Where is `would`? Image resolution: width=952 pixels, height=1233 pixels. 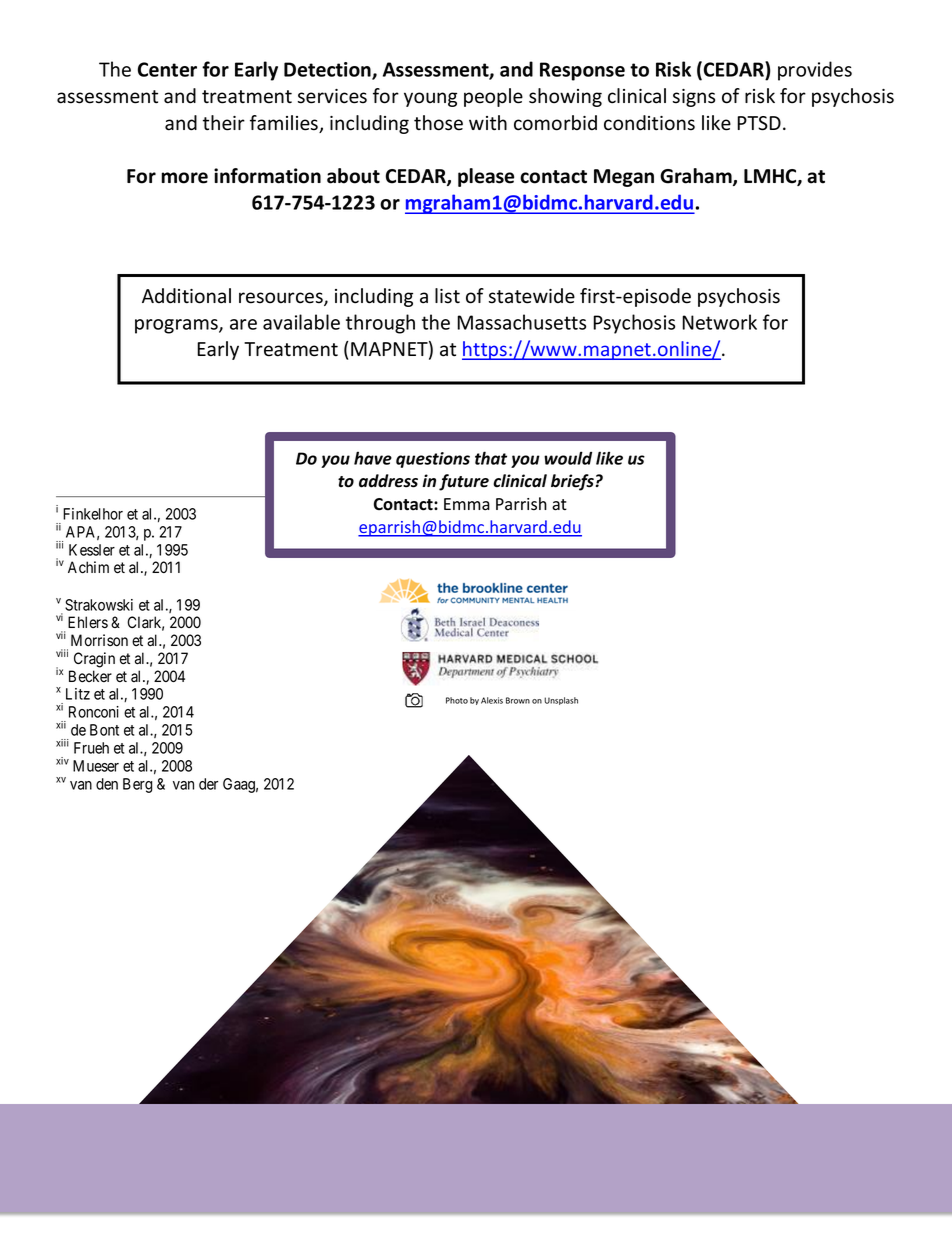
would is located at coordinates (568, 458).
